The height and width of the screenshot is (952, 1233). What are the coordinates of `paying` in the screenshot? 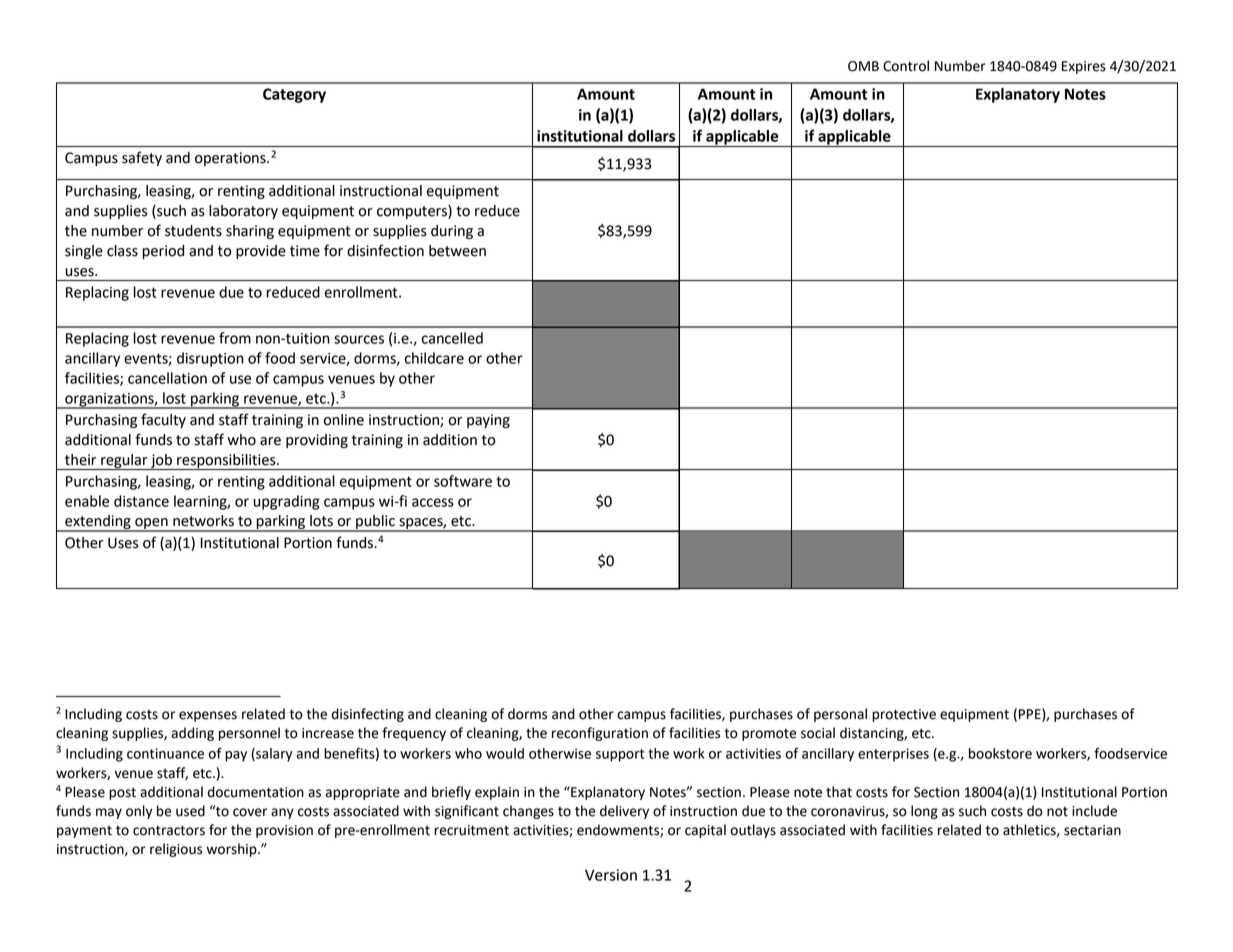 It's located at (488, 421).
